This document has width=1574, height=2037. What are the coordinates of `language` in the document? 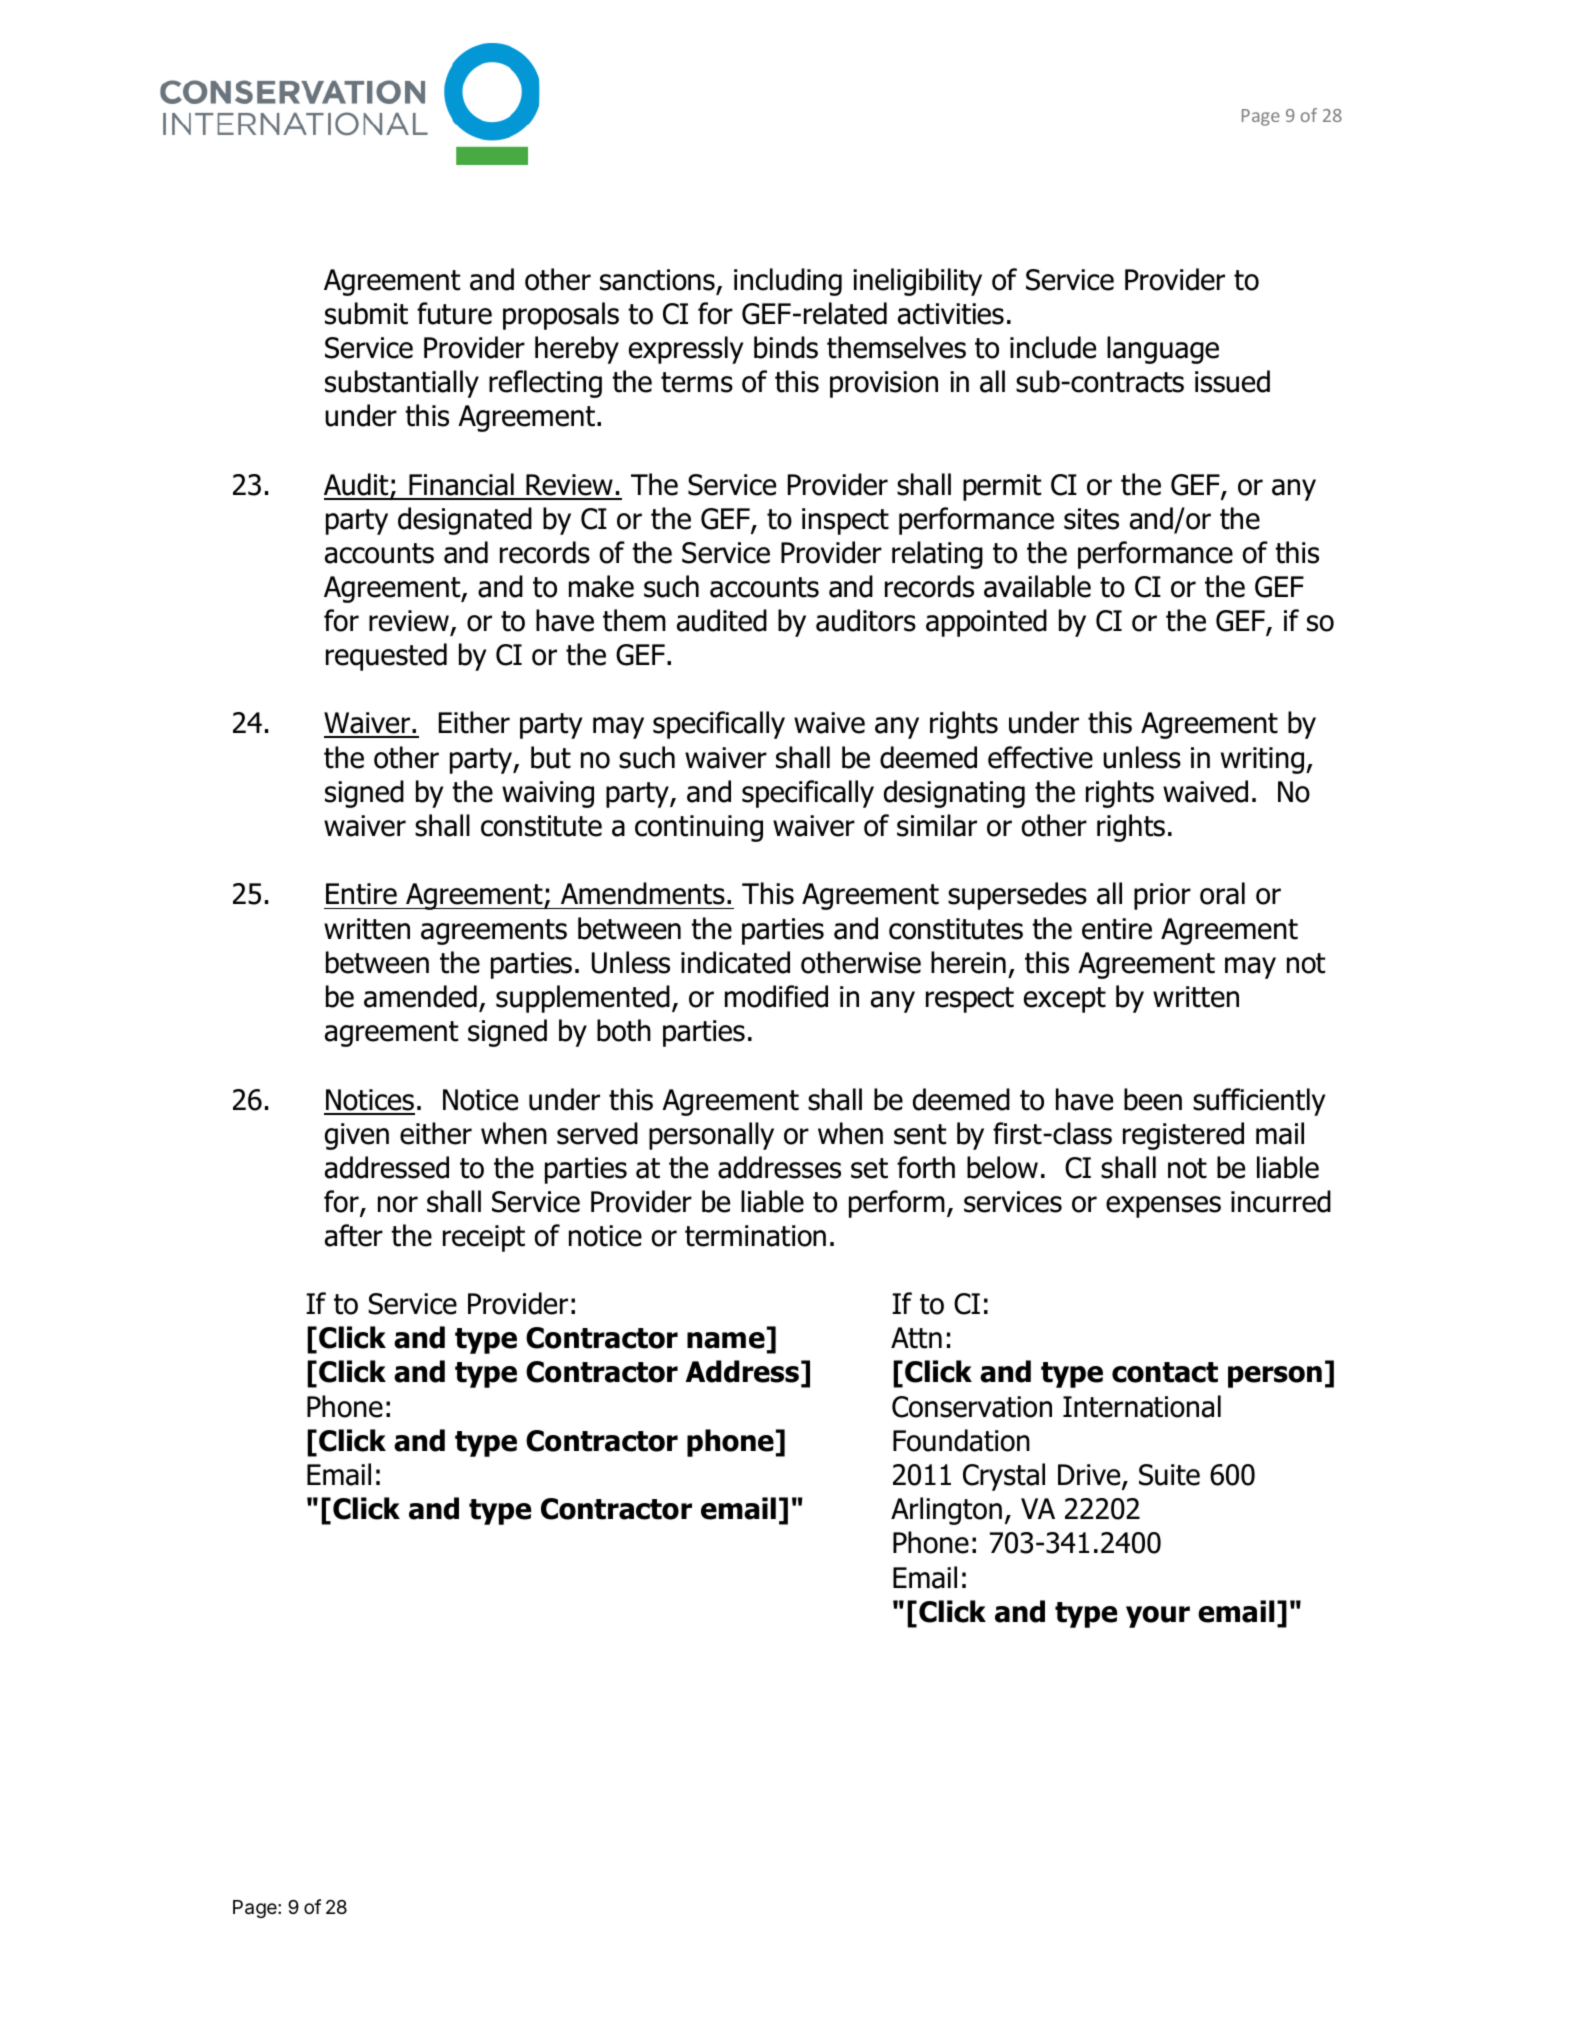 It's located at (1163, 350).
